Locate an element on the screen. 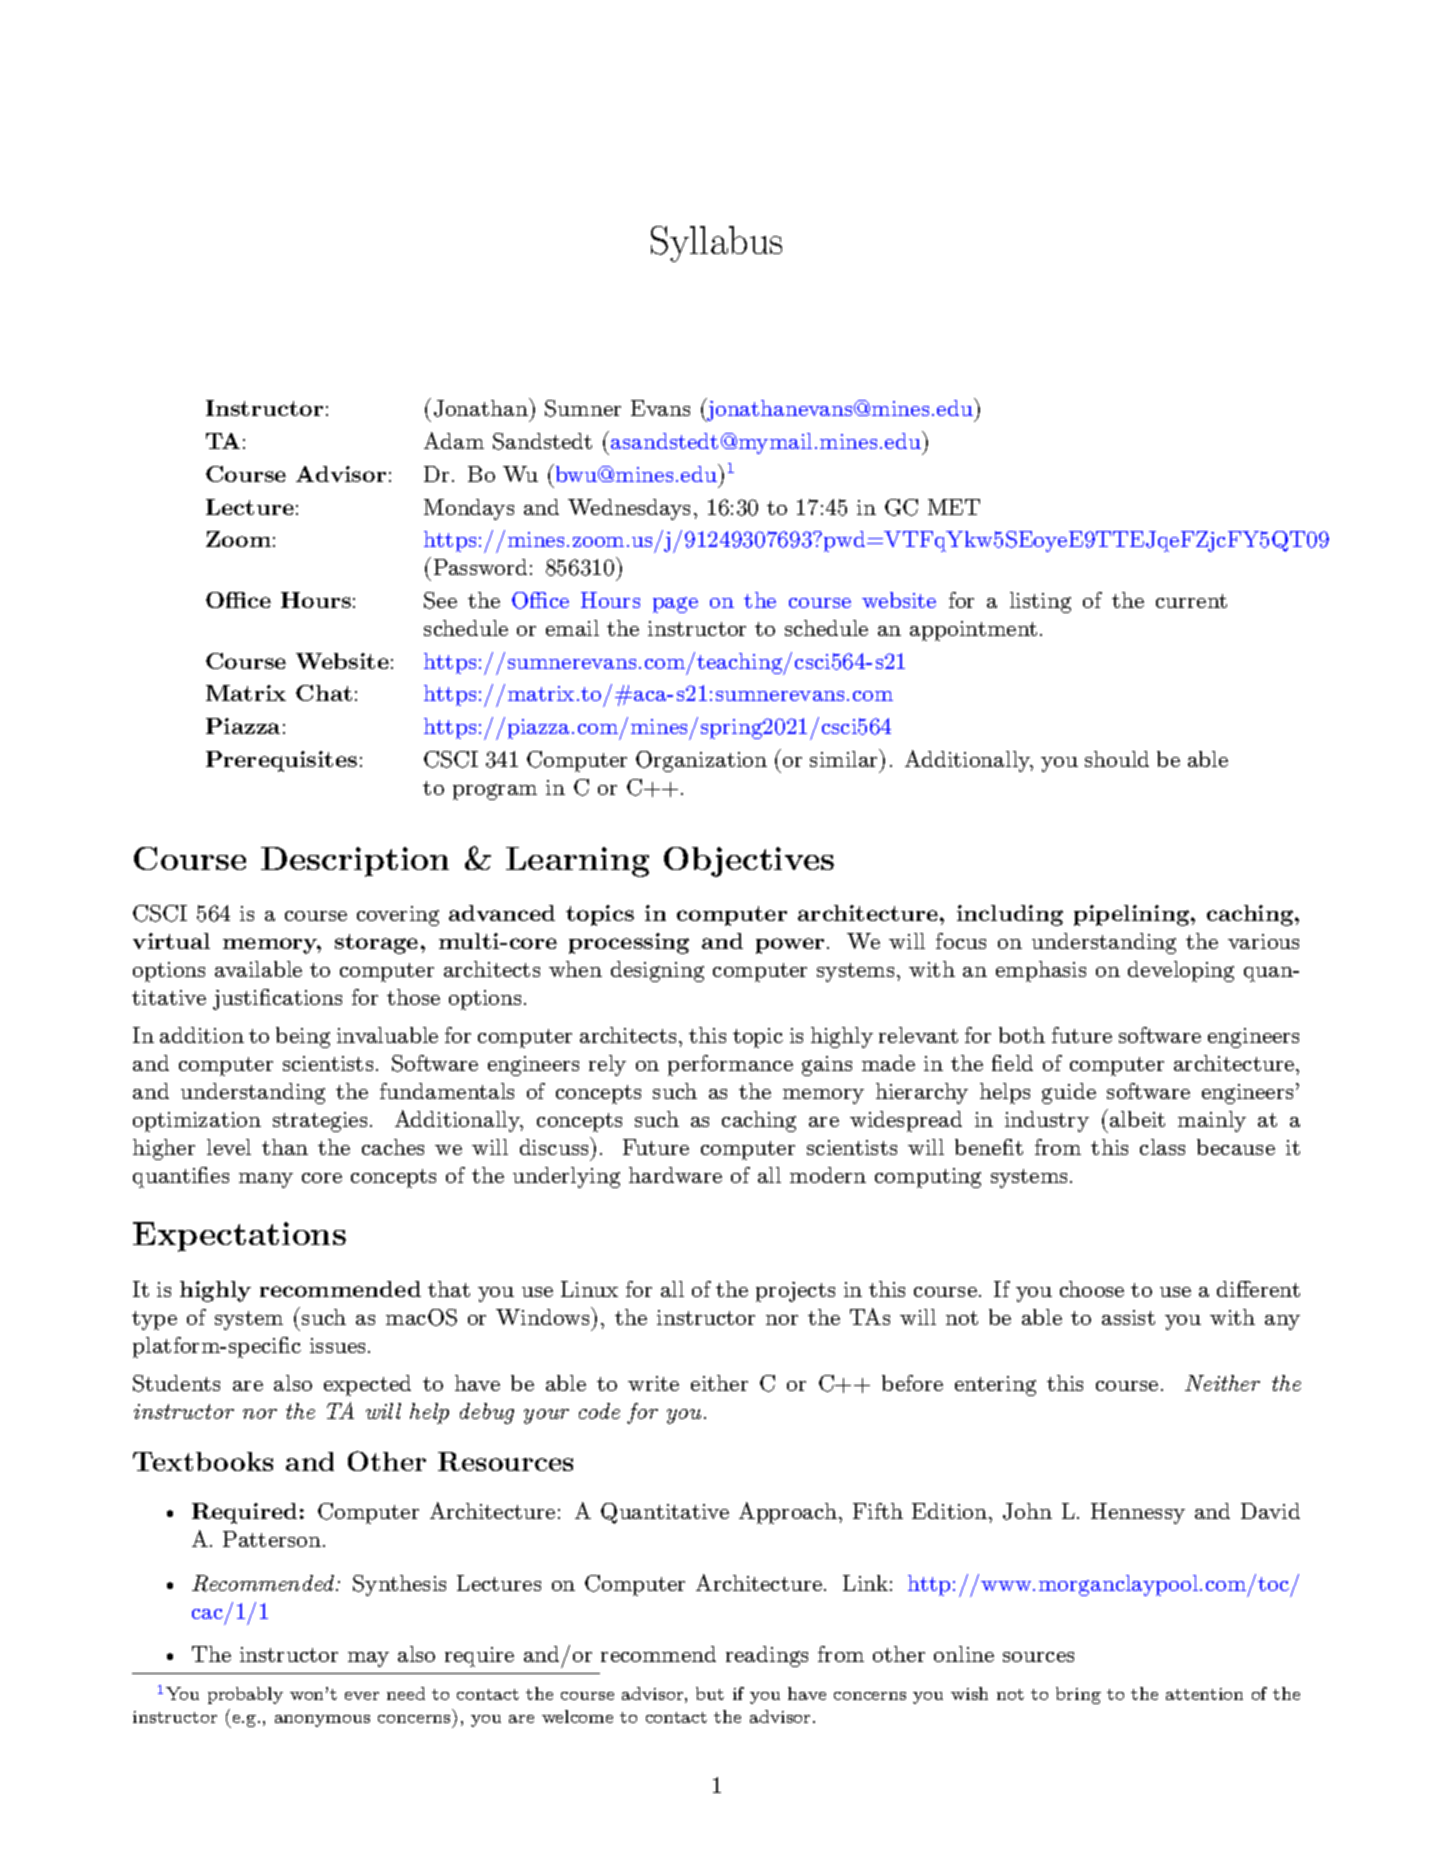 This screenshot has height=1856, width=1434. Syllabus is located at coordinates (716, 244).
